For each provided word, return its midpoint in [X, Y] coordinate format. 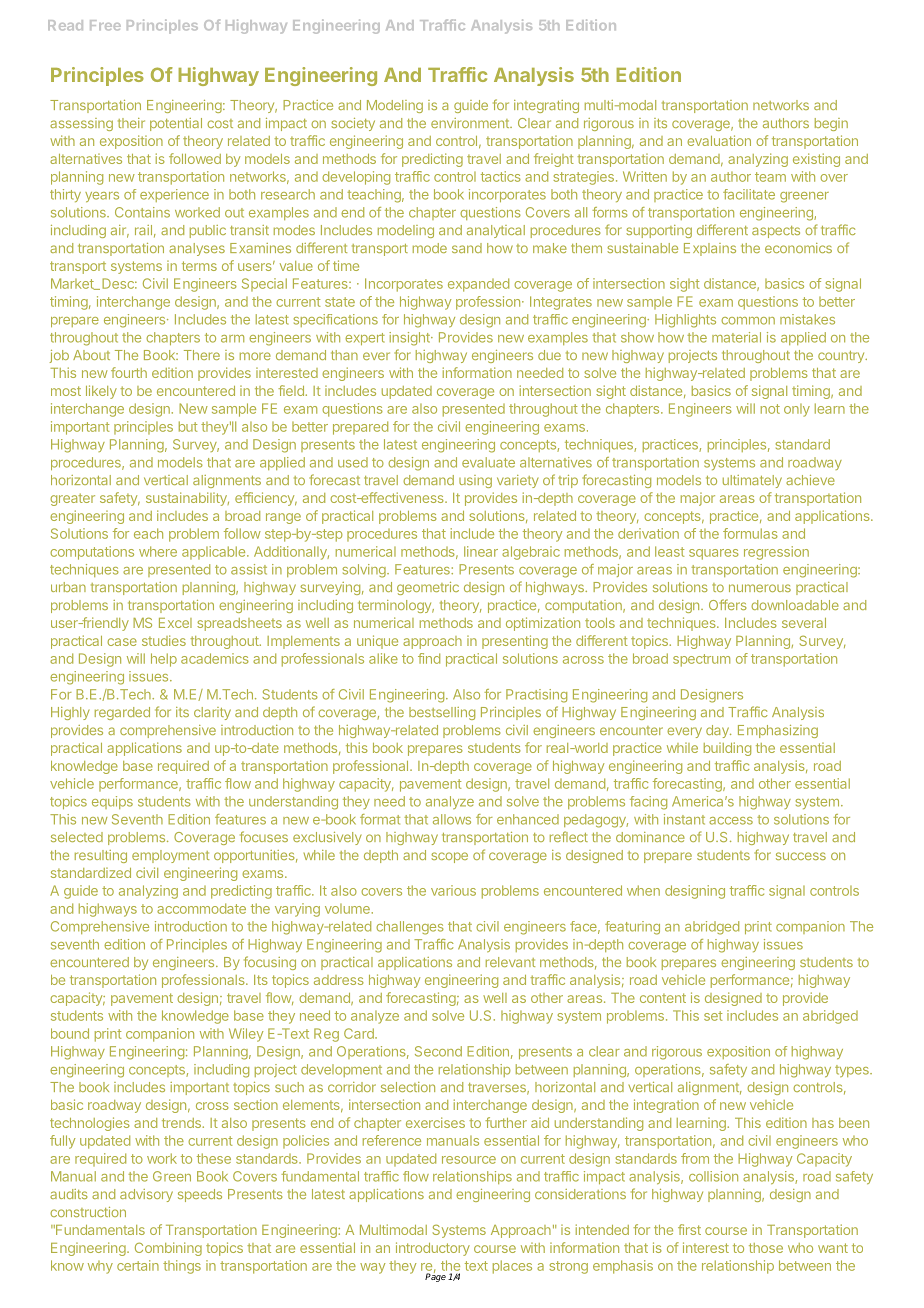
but [188, 426]
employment [170, 856]
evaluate [488, 462]
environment [471, 123]
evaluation [719, 140]
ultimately [752, 481]
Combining [168, 1249]
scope [449, 857]
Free [105, 25]
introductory [433, 1249]
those [766, 1248]
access [731, 821]
